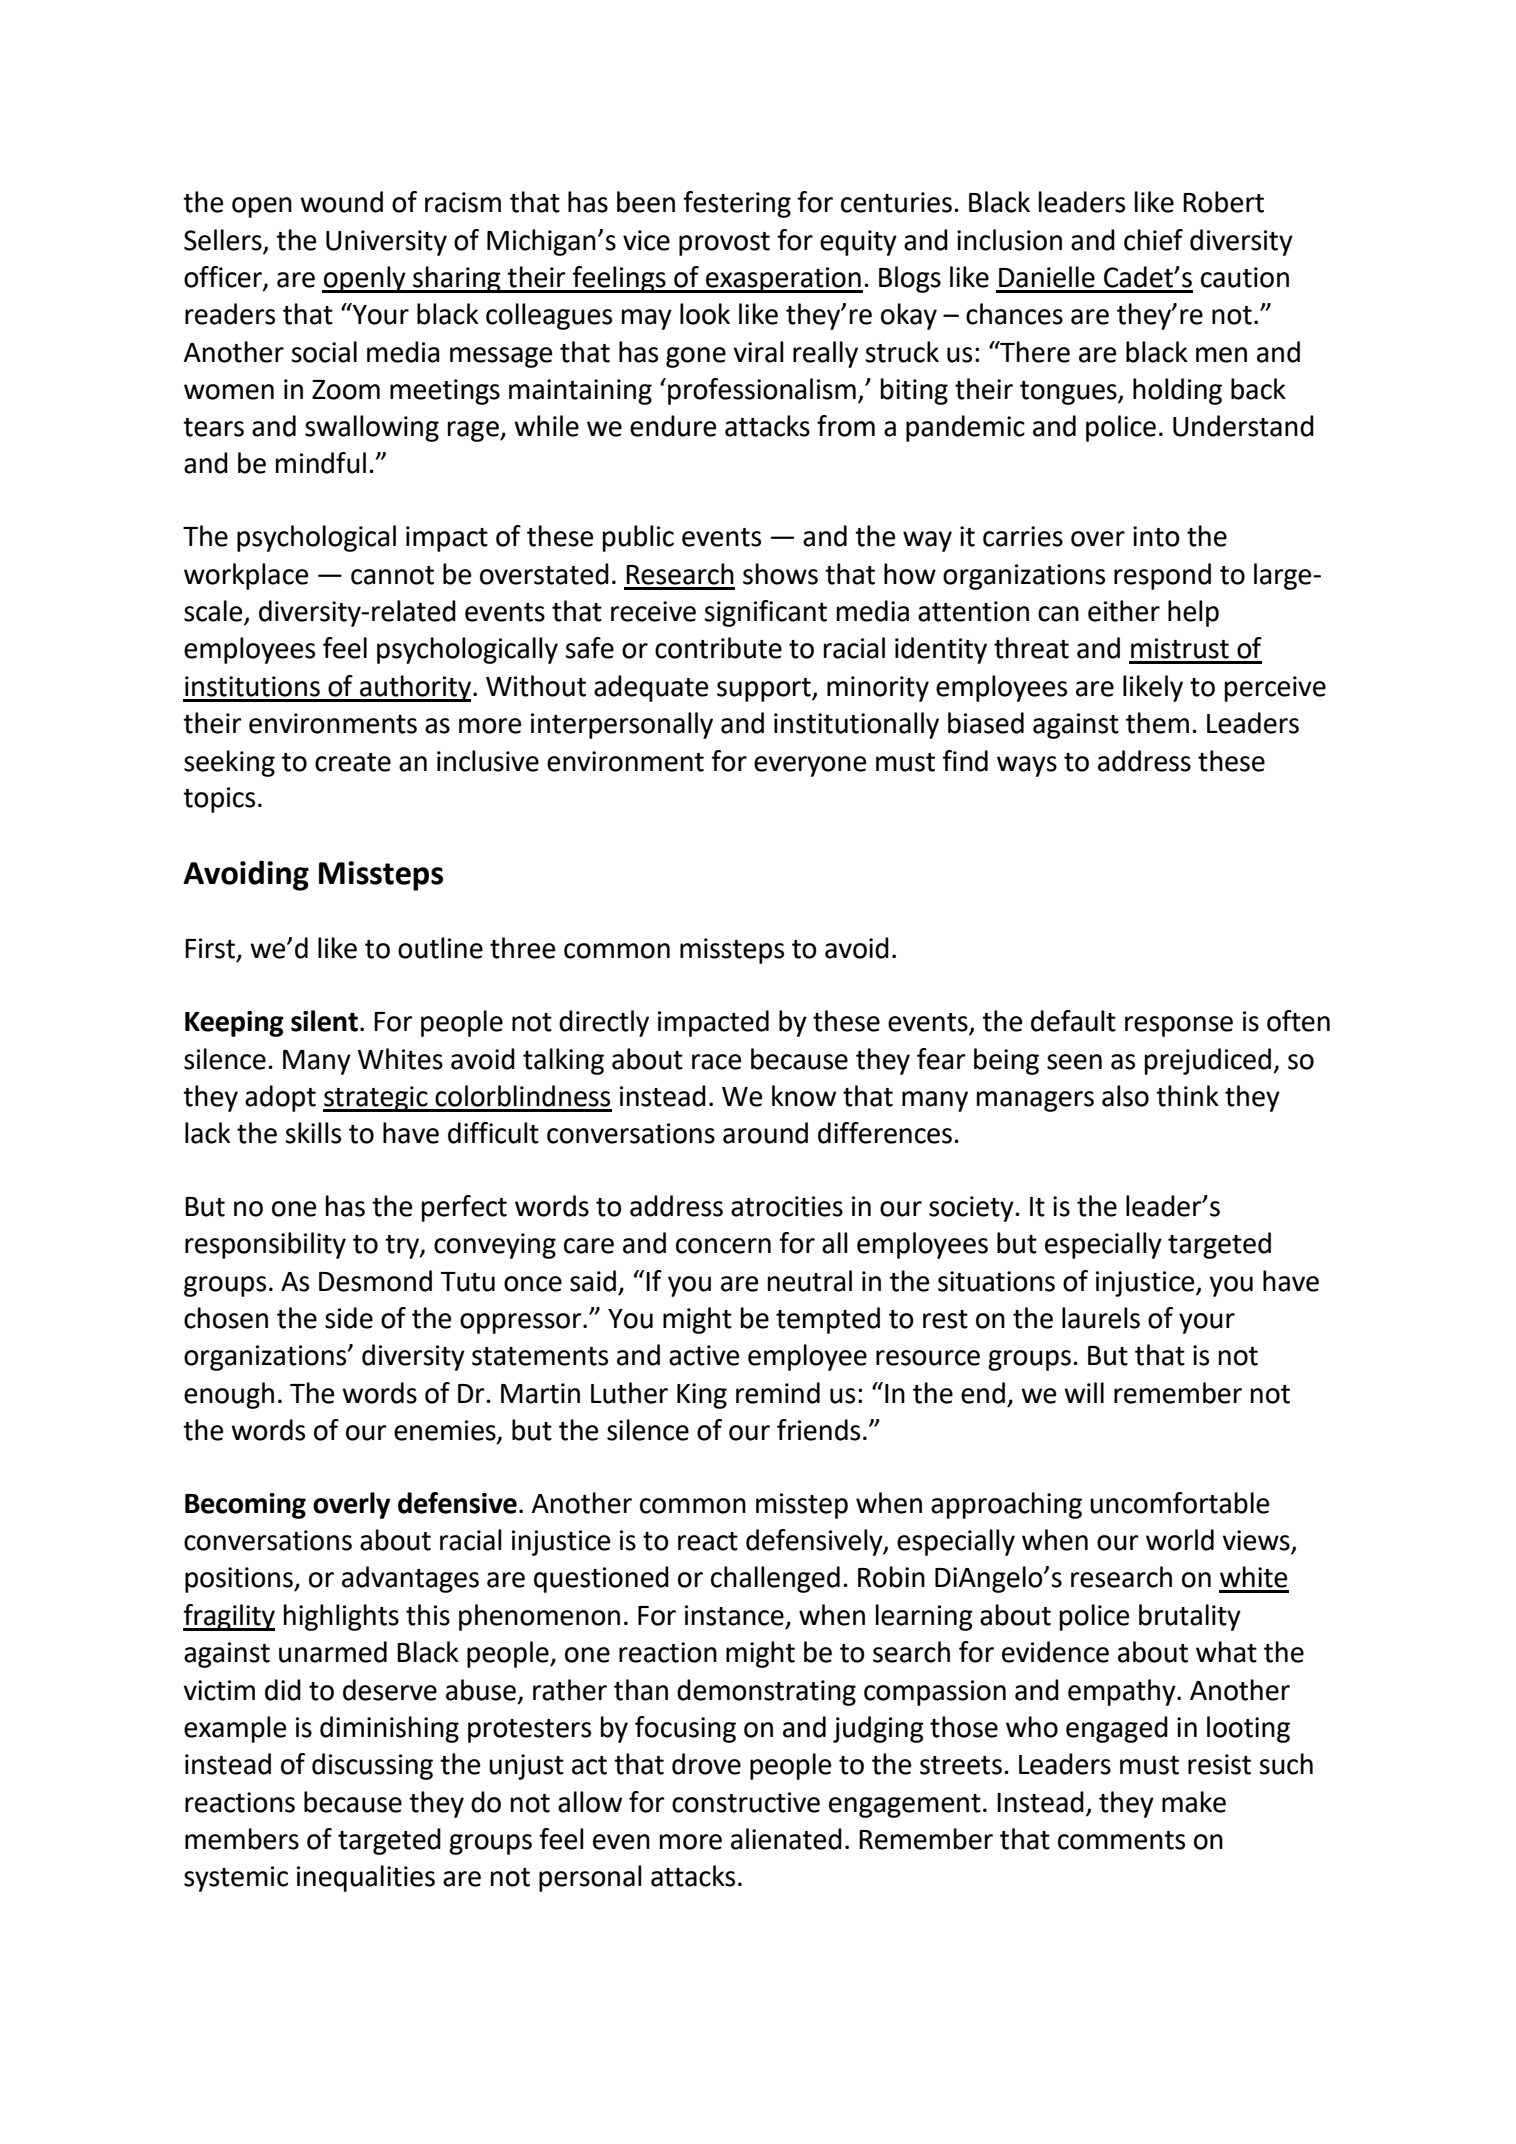 Image resolution: width=1516 pixels, height=2144 pixels. I want to click on inequalities, so click(366, 1878).
